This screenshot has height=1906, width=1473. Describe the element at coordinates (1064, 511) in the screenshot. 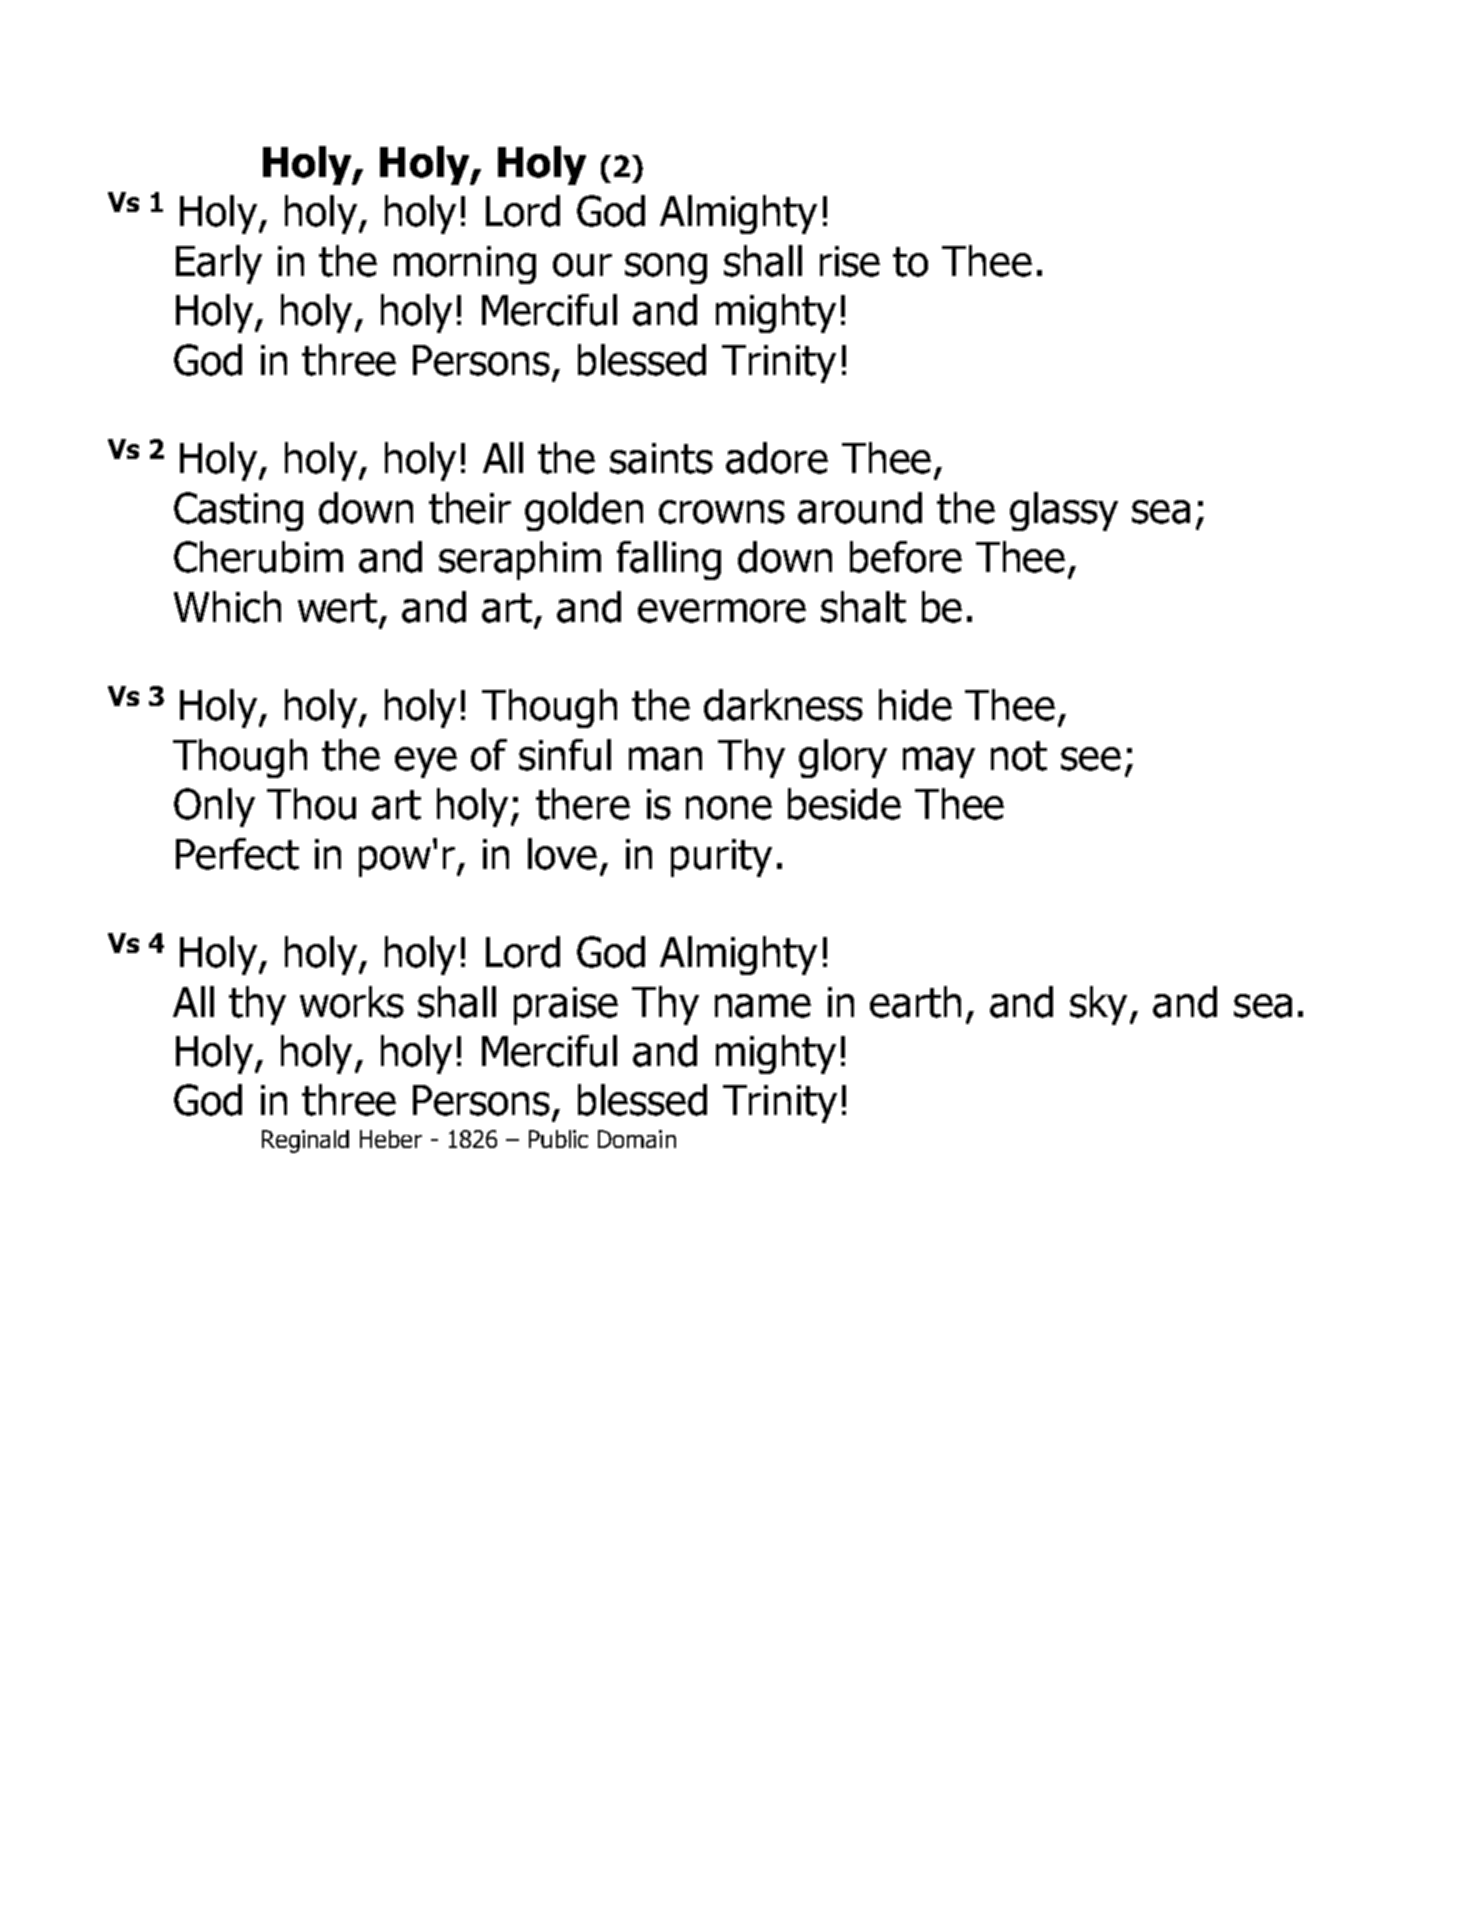

I see `glassy` at that location.
